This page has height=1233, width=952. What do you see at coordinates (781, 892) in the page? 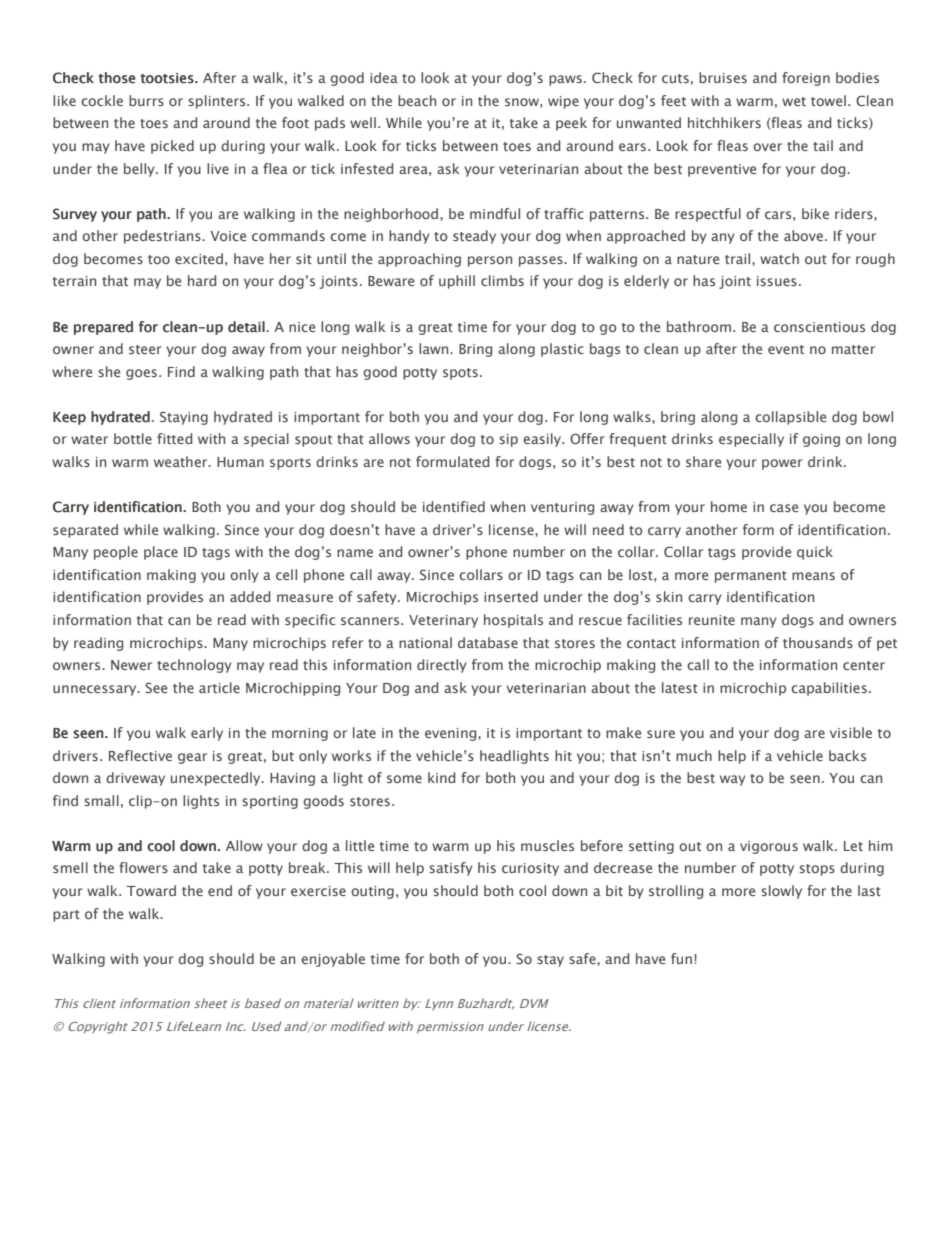
I see `slowly` at bounding box center [781, 892].
